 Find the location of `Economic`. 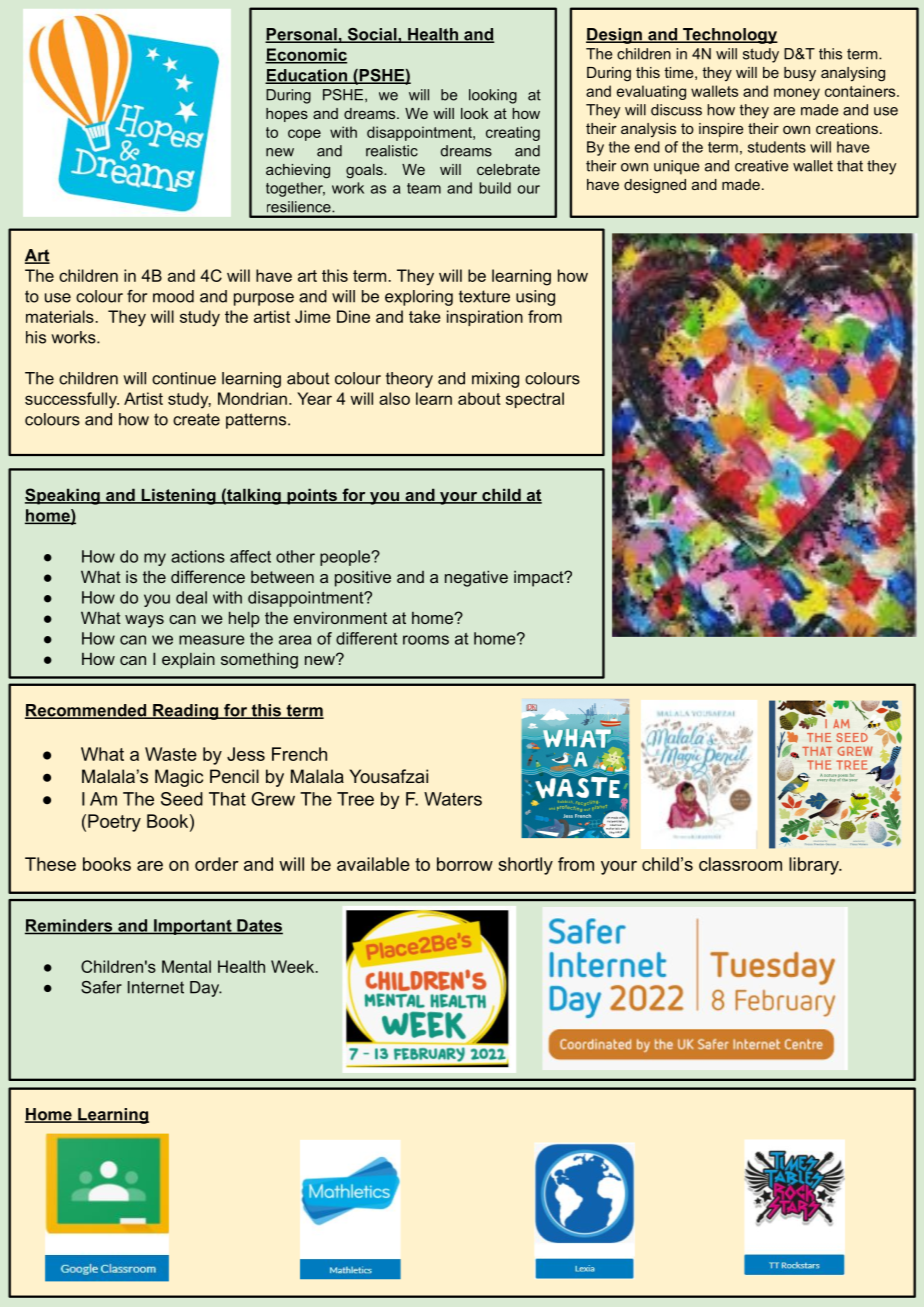

Economic is located at coordinates (306, 55).
